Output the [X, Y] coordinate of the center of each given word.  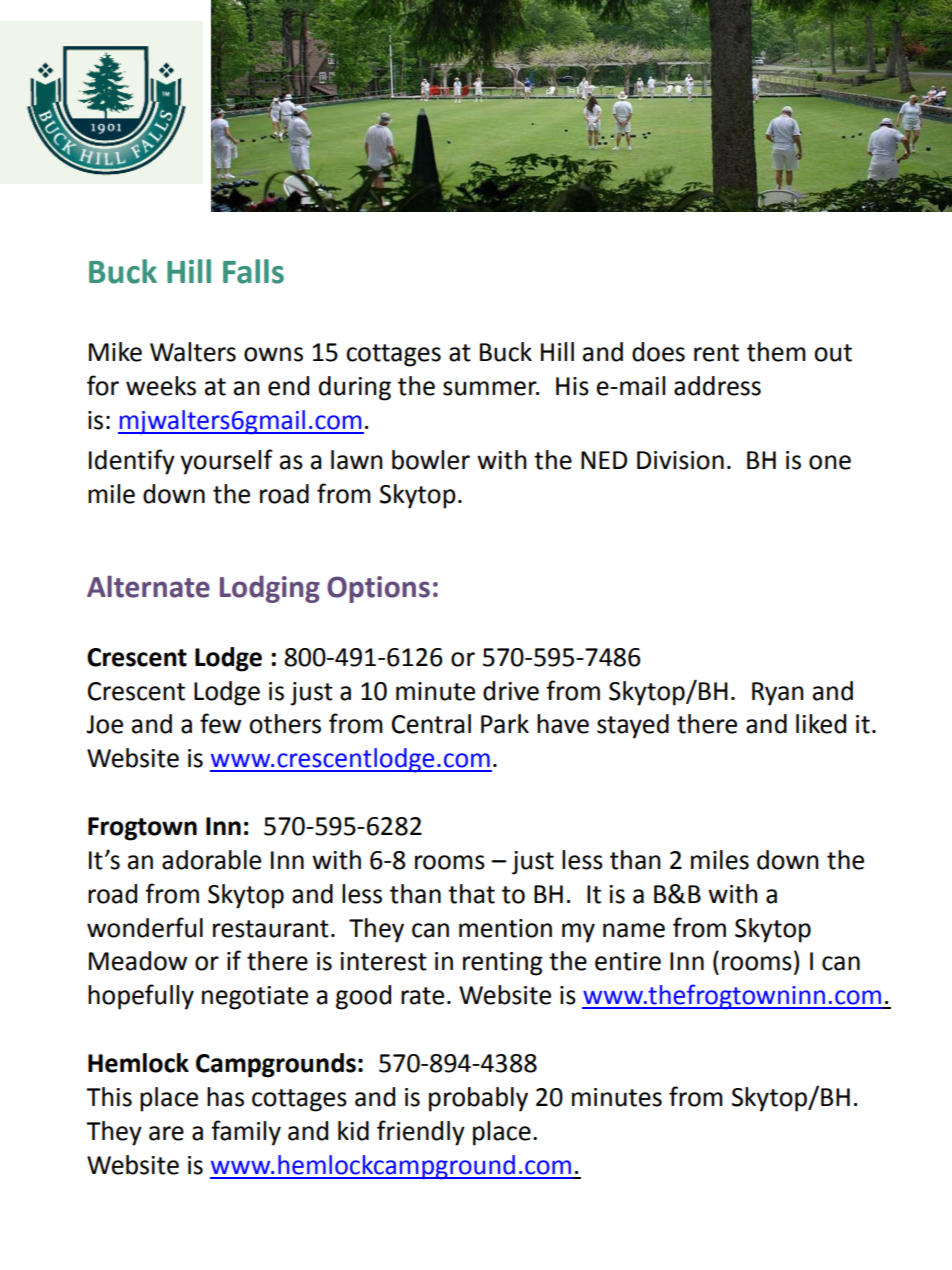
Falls [253, 271]
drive [511, 691]
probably [478, 1099]
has [225, 1097]
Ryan [778, 694]
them [776, 352]
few [220, 723]
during [355, 388]
